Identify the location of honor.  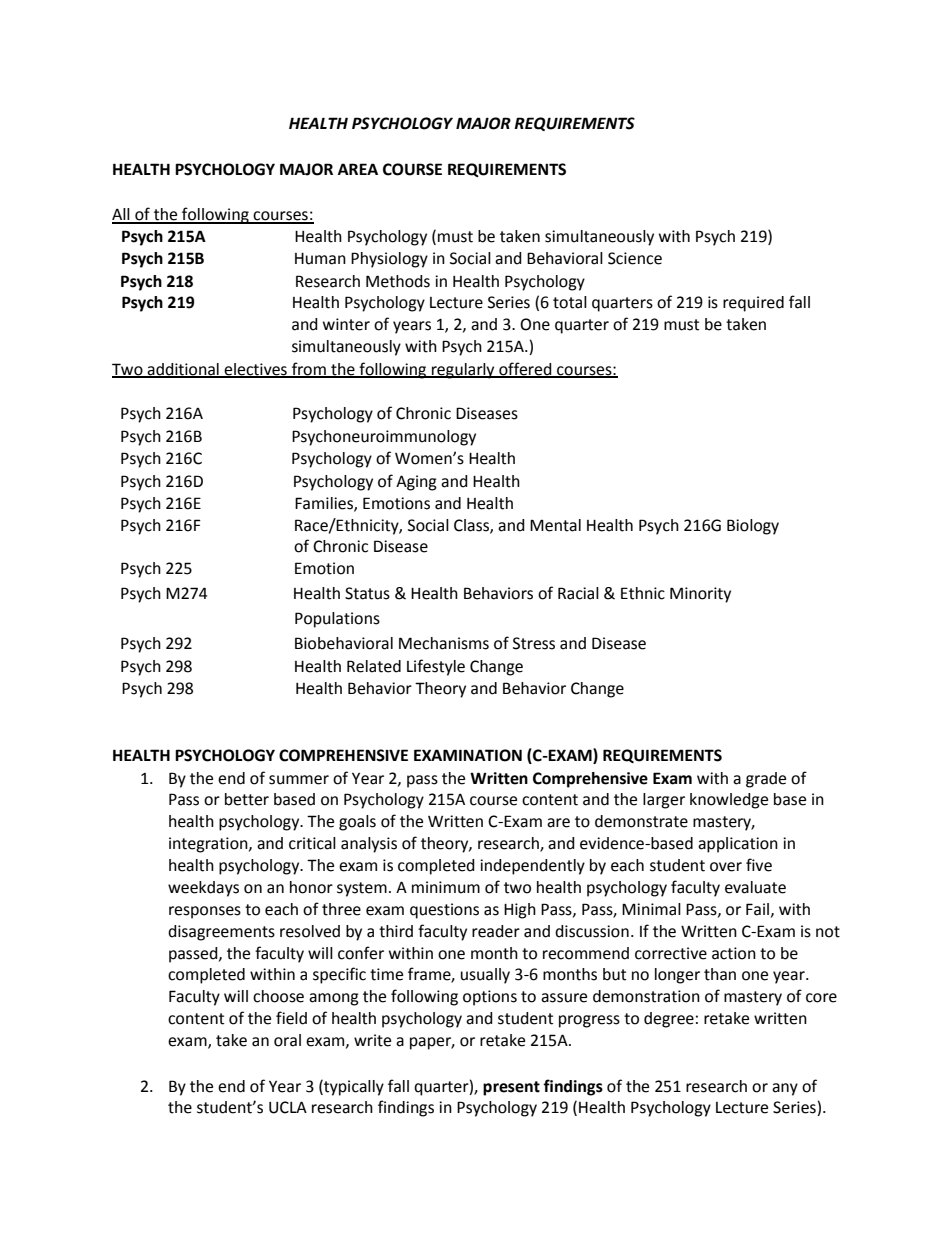
(311, 887).
